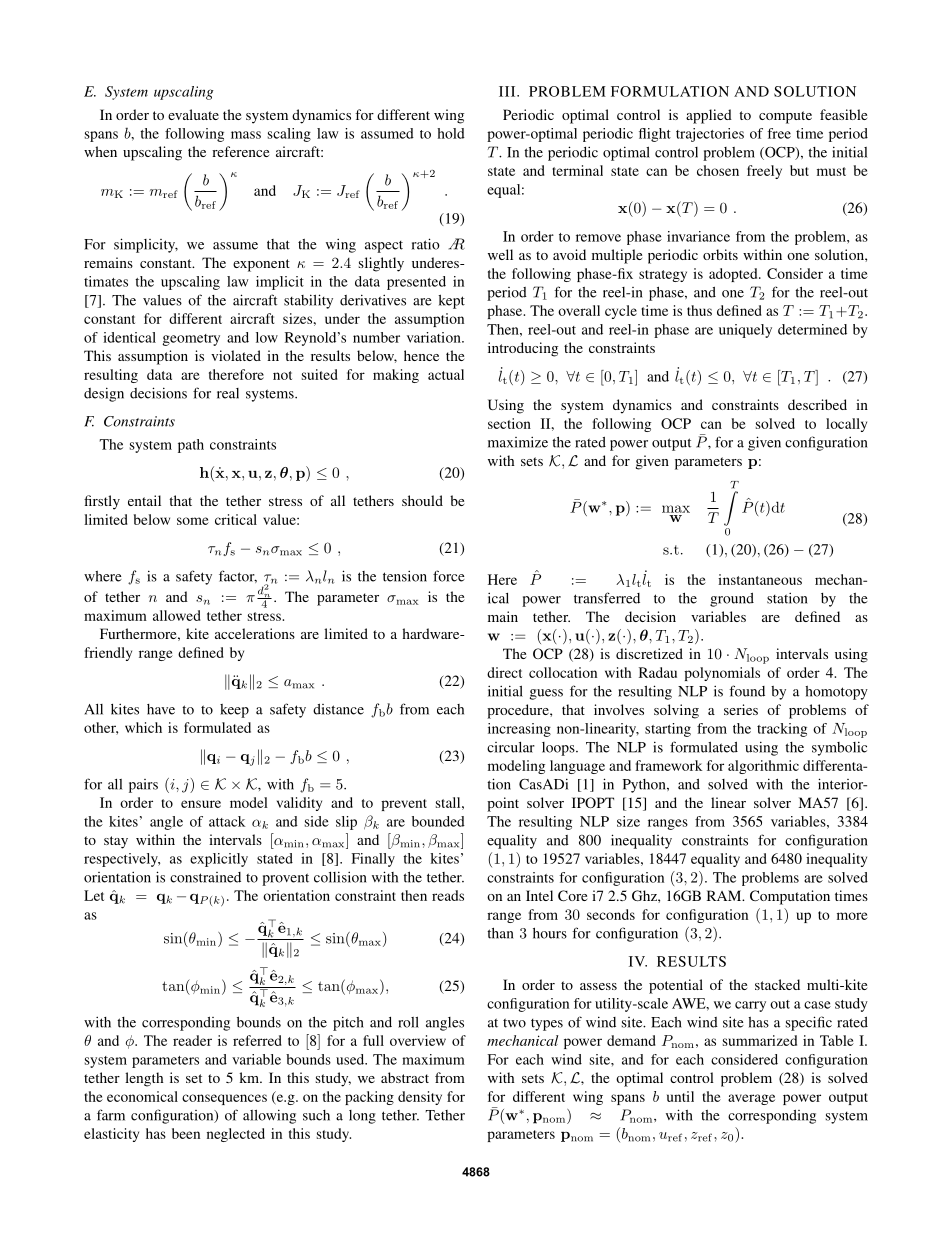  What do you see at coordinates (193, 114) in the document?
I see `evaluate` at bounding box center [193, 114].
